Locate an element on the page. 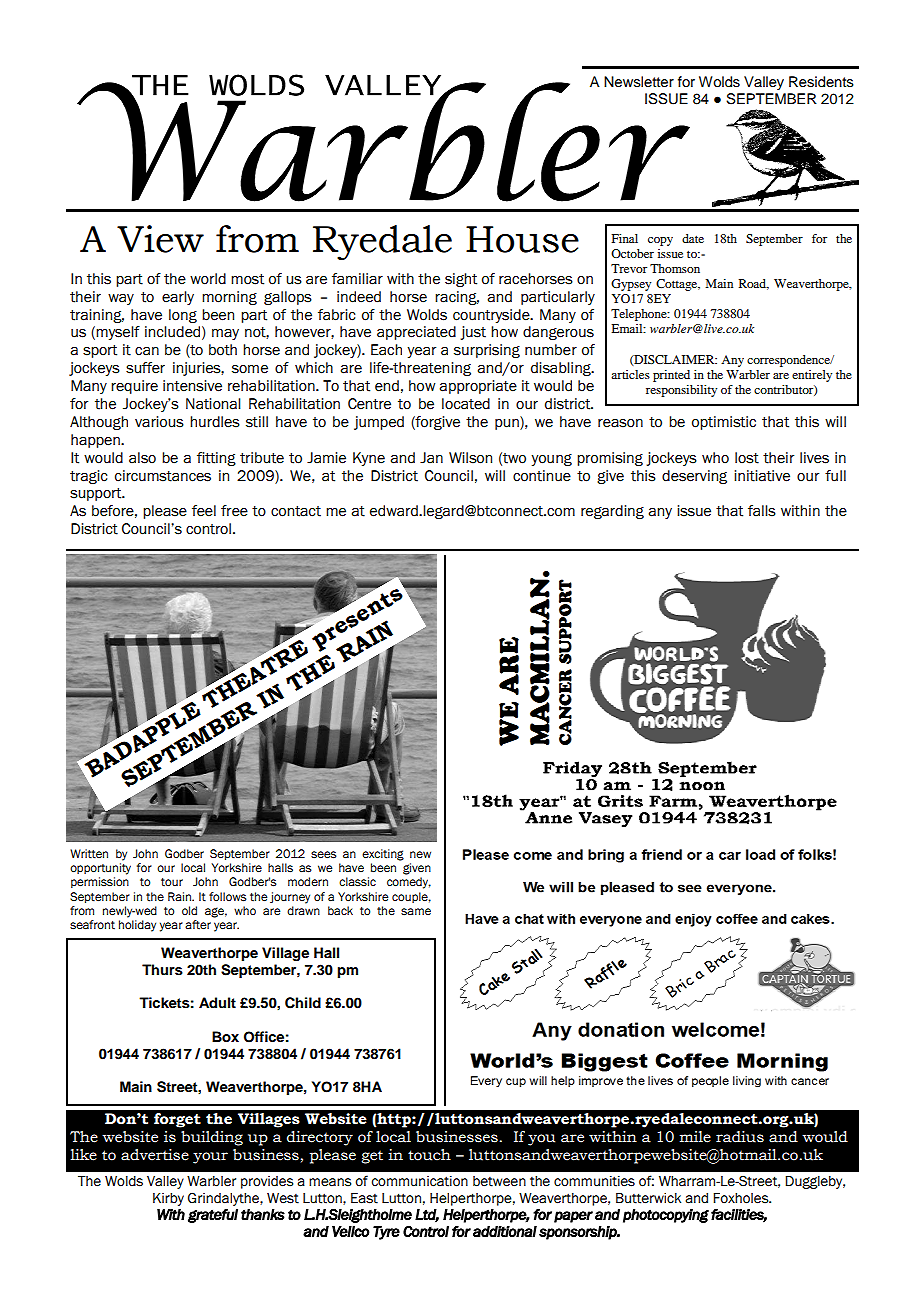 The image size is (924, 1308). House is located at coordinates (522, 239).
